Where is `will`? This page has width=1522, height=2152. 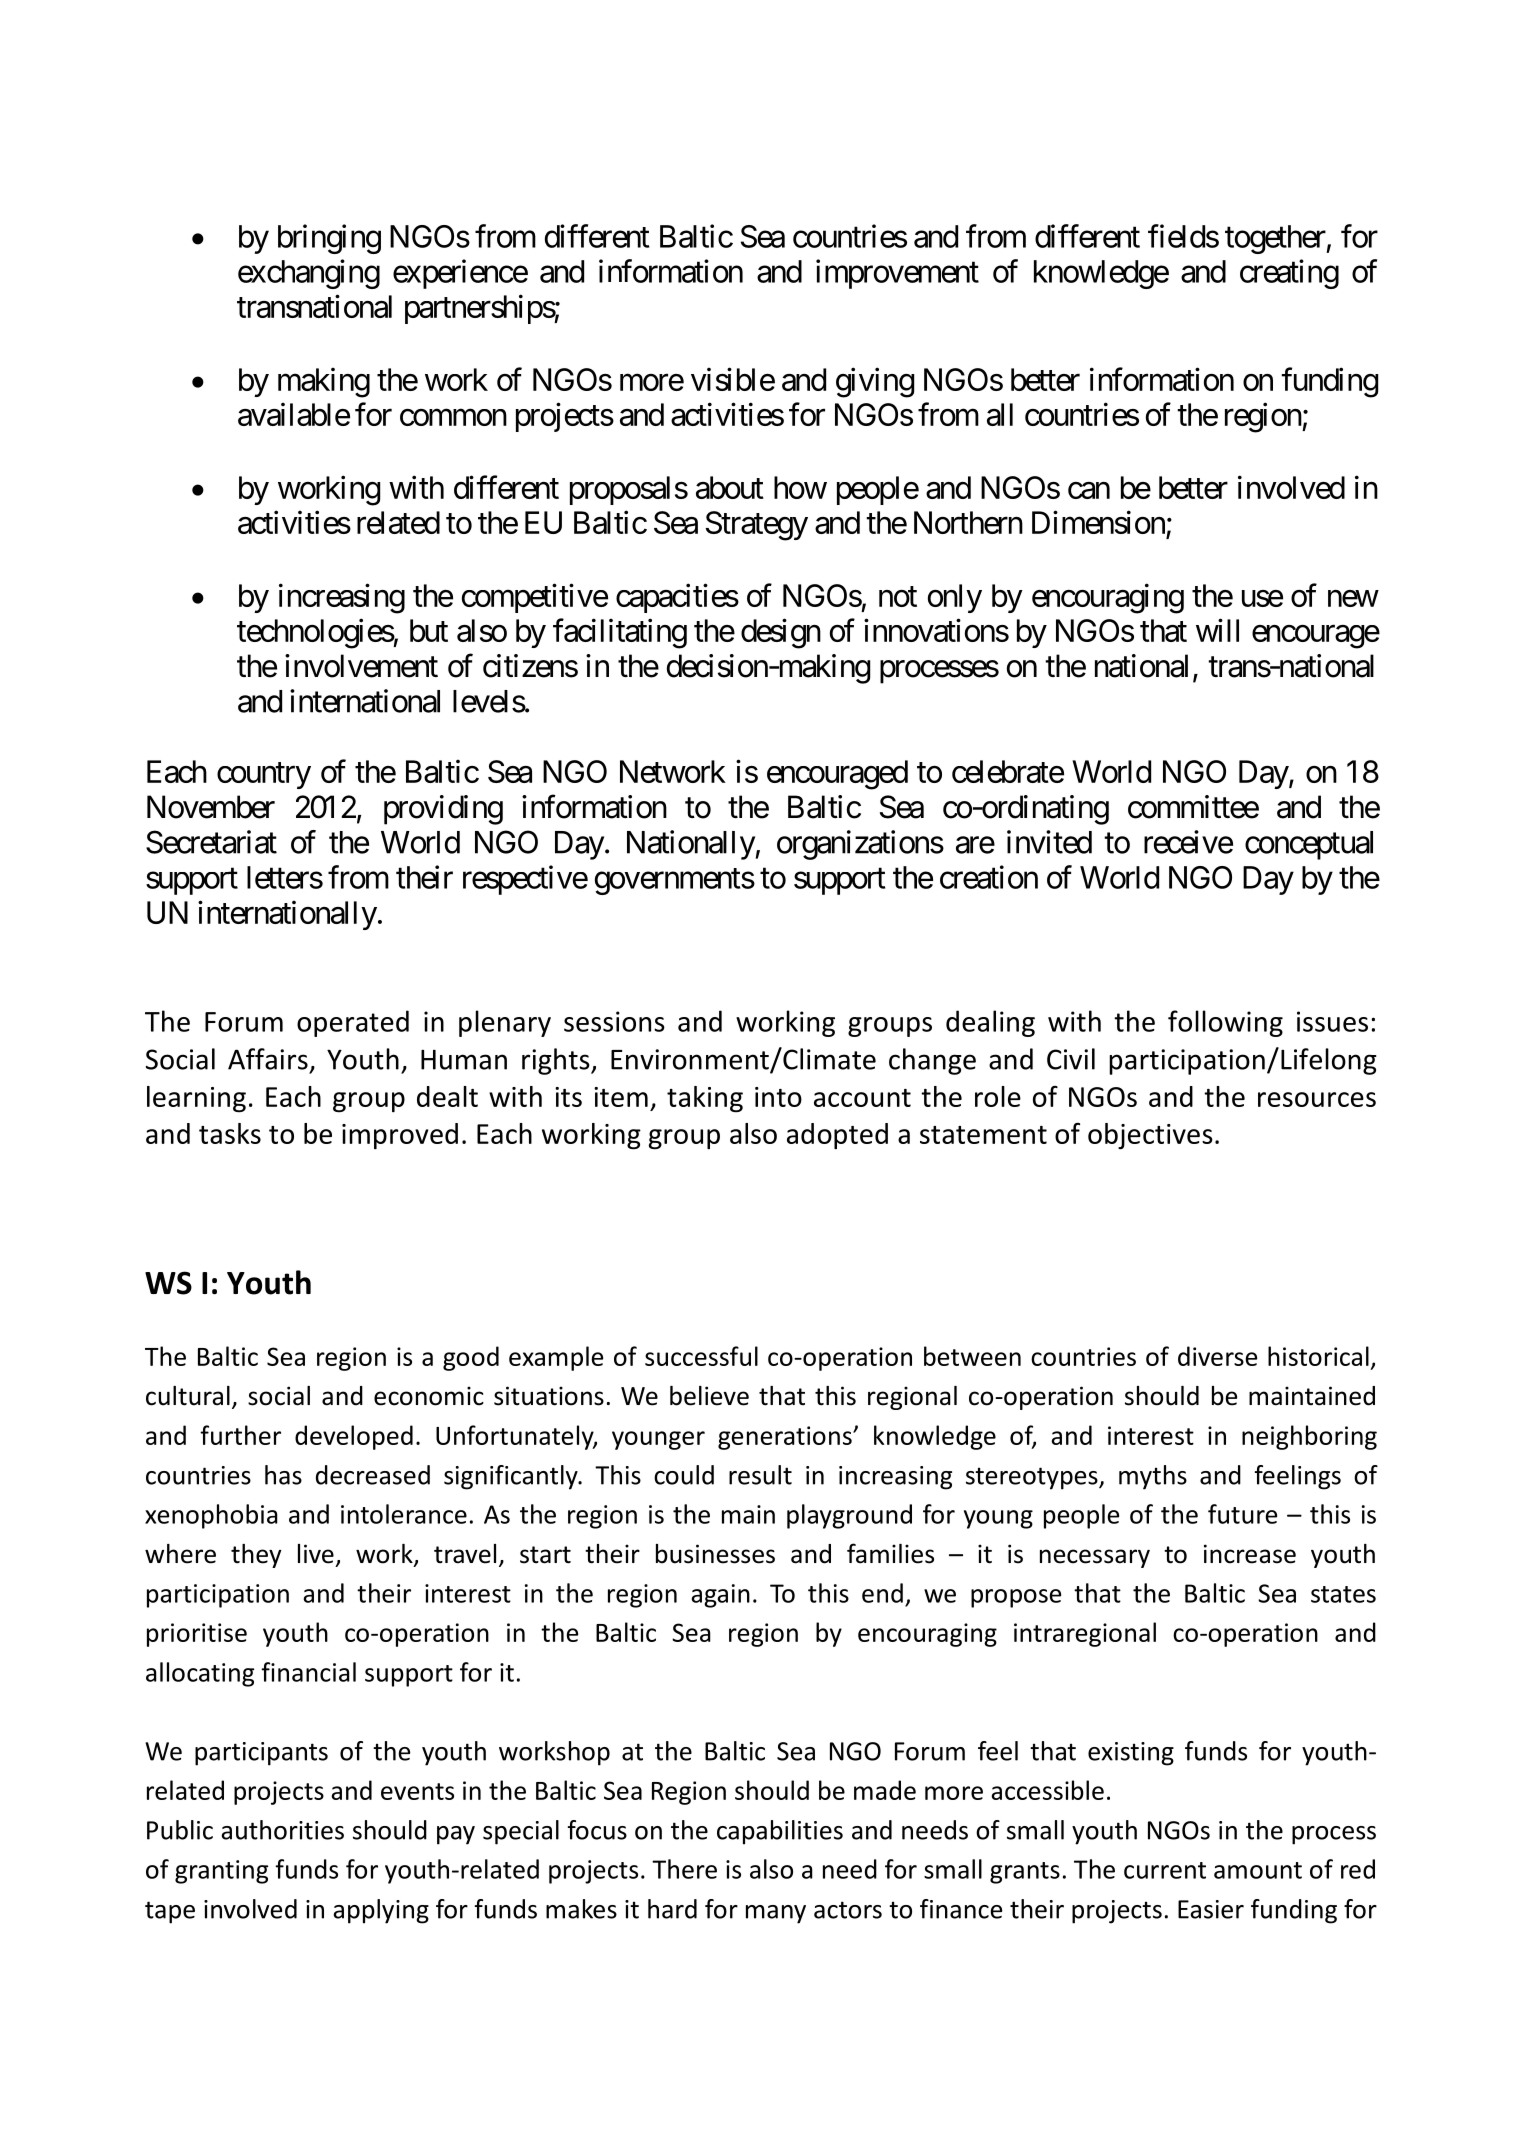 will is located at coordinates (1217, 630).
